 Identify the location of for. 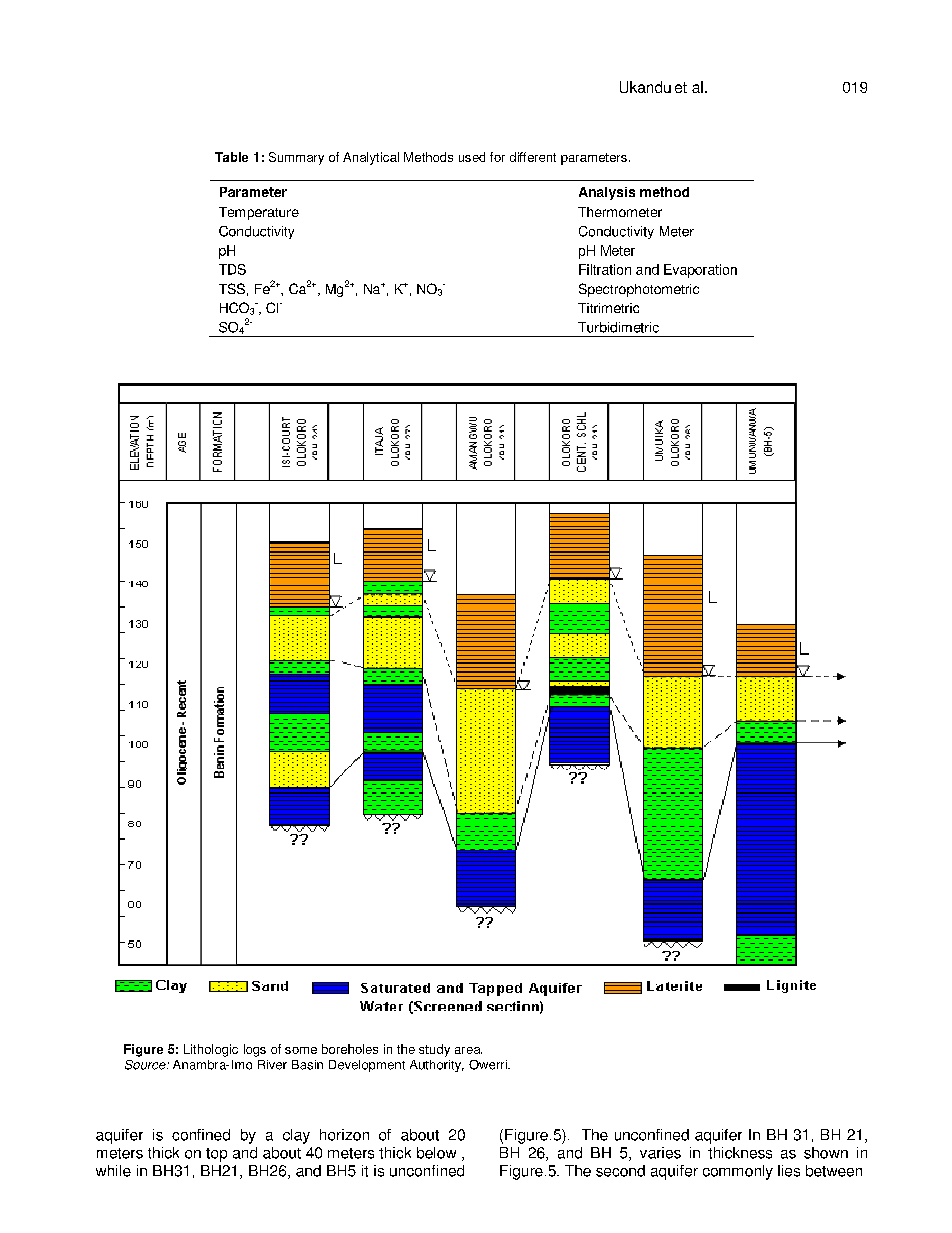
(497, 157).
